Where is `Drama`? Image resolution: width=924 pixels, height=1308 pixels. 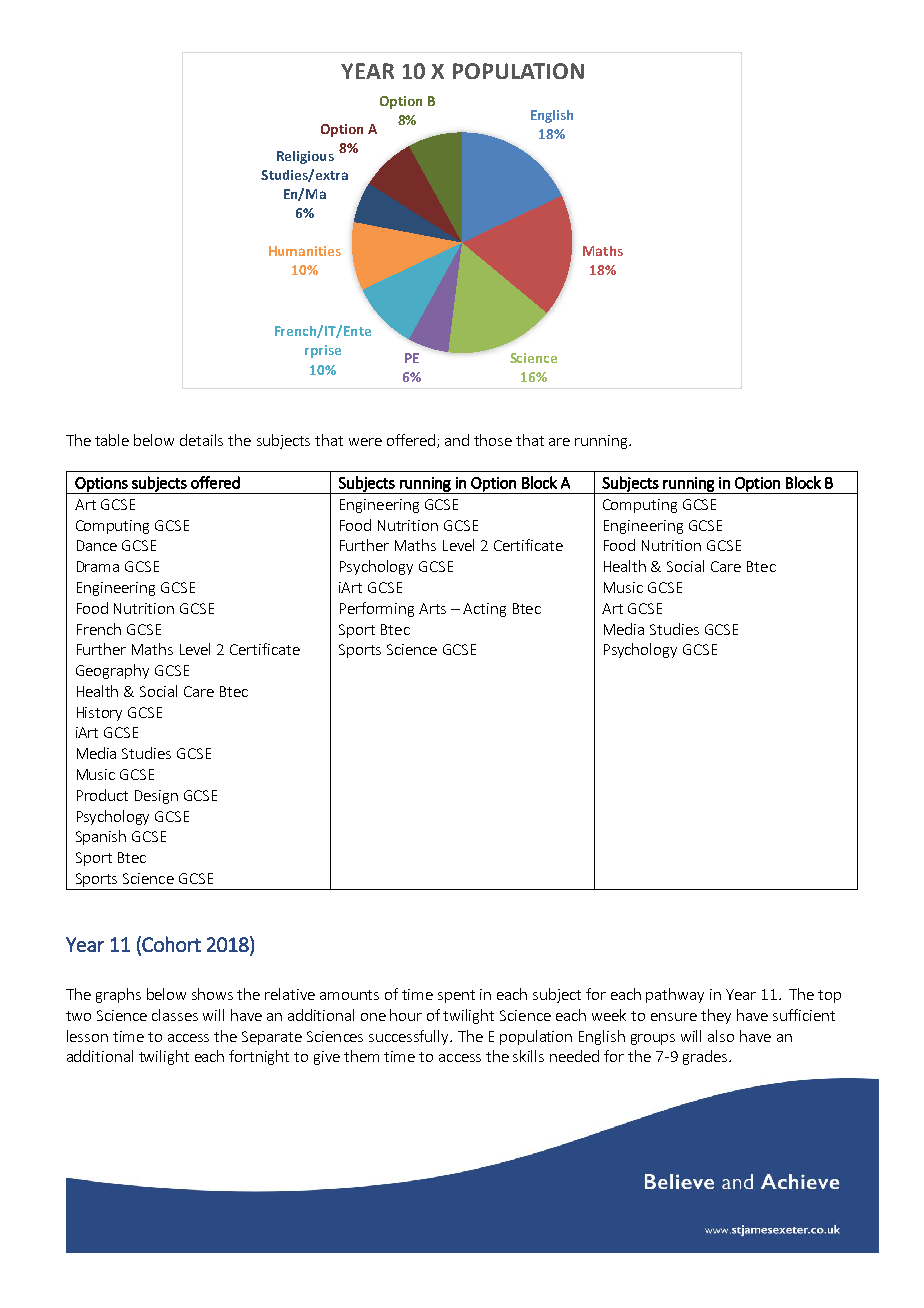
Drama is located at coordinates (98, 566).
